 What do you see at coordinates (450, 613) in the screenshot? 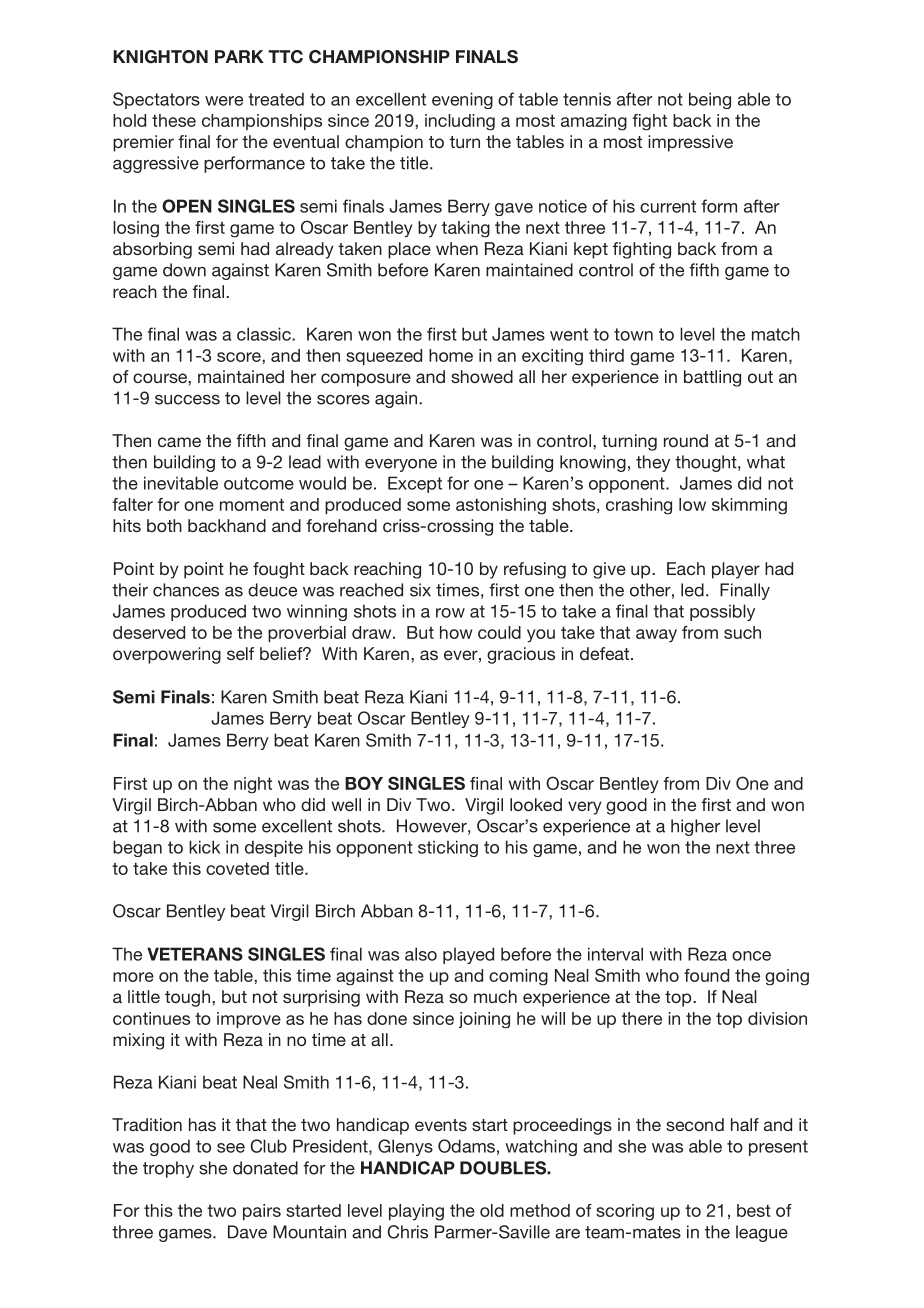
I see `row` at bounding box center [450, 613].
